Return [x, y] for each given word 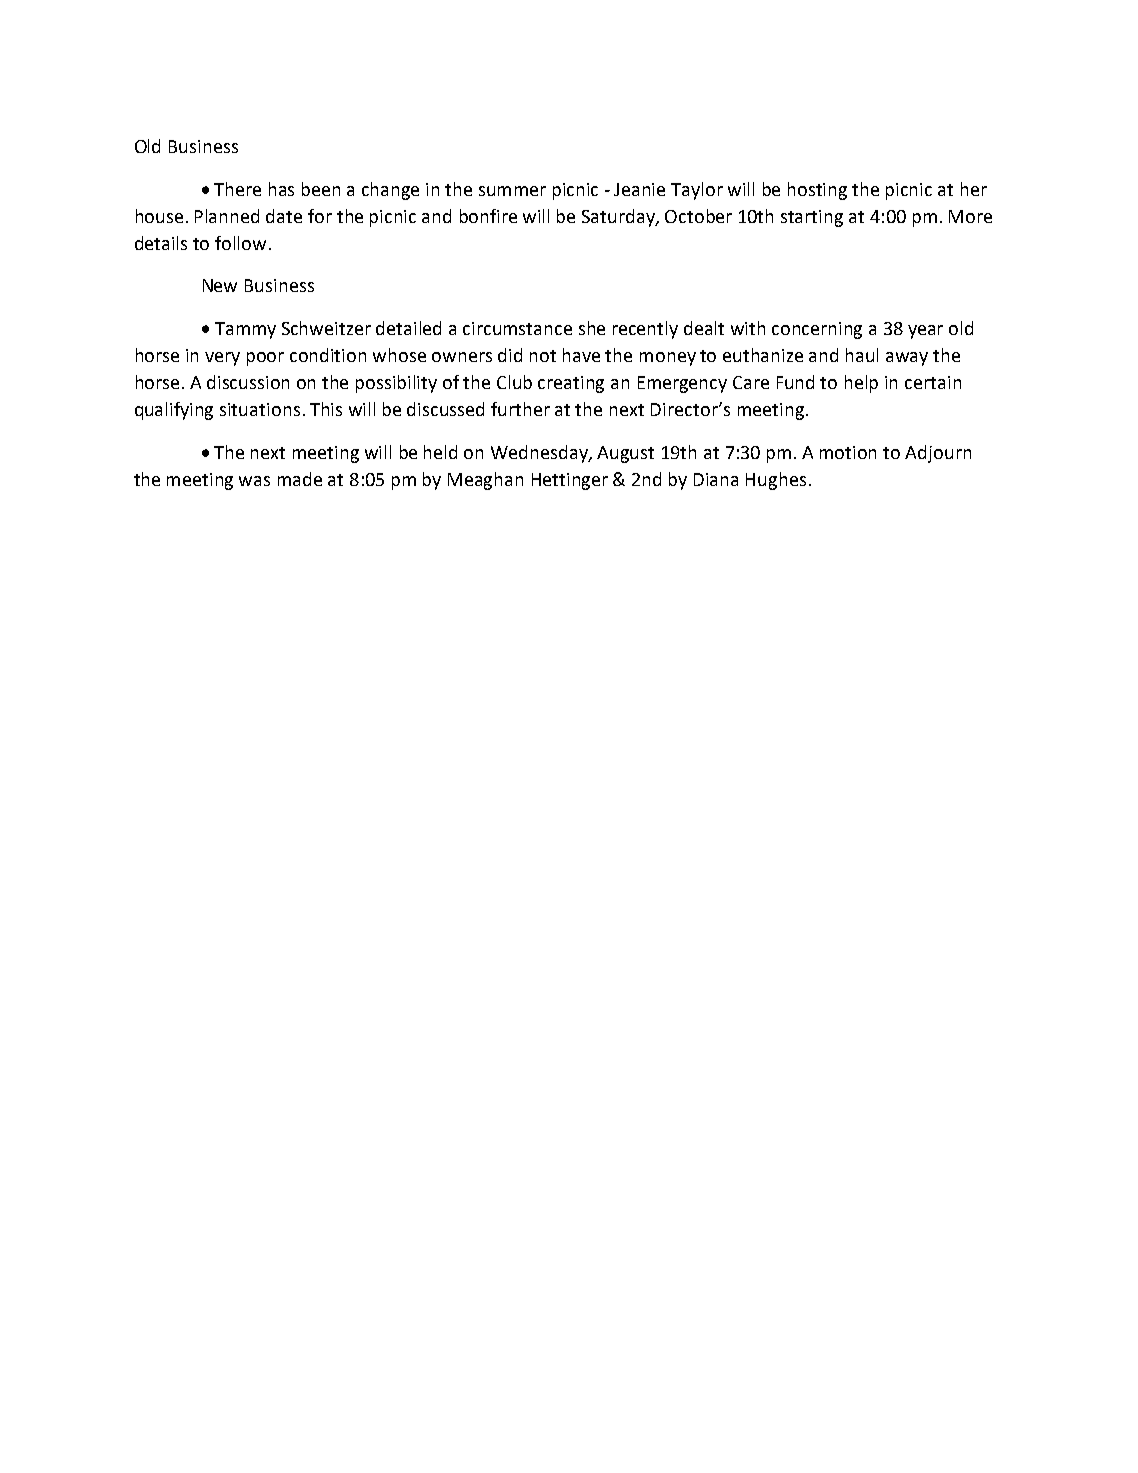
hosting [817, 191]
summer [512, 191]
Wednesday [540, 454]
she [592, 328]
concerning [817, 330]
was [254, 481]
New [220, 285]
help [861, 384]
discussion [248, 382]
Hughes [776, 481]
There [237, 189]
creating [571, 384]
